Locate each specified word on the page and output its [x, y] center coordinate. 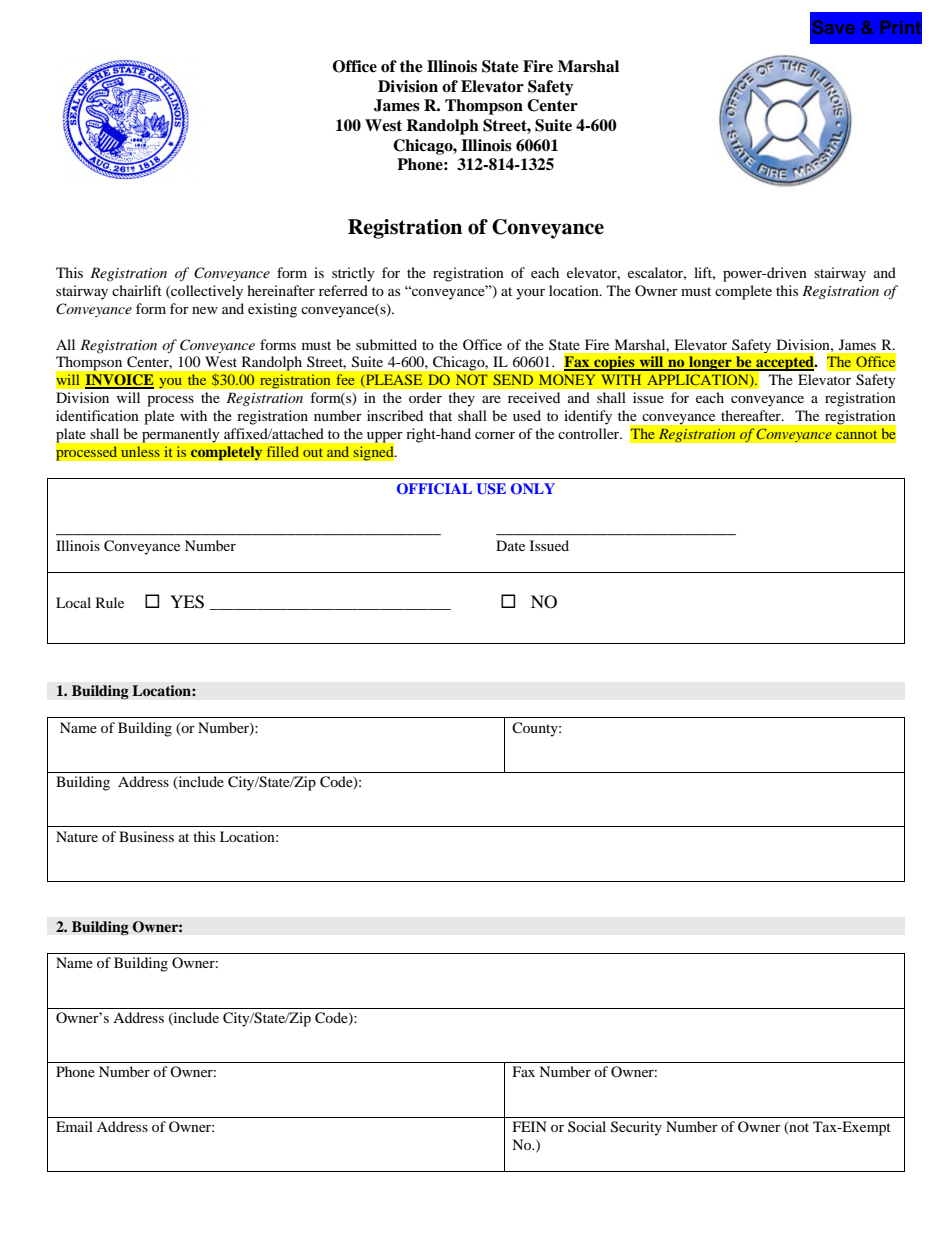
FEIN [530, 1126]
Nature [77, 836]
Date [510, 545]
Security [636, 1128]
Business [146, 836]
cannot [856, 434]
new [205, 310]
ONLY [533, 489]
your [530, 294]
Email [74, 1126]
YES [187, 602]
